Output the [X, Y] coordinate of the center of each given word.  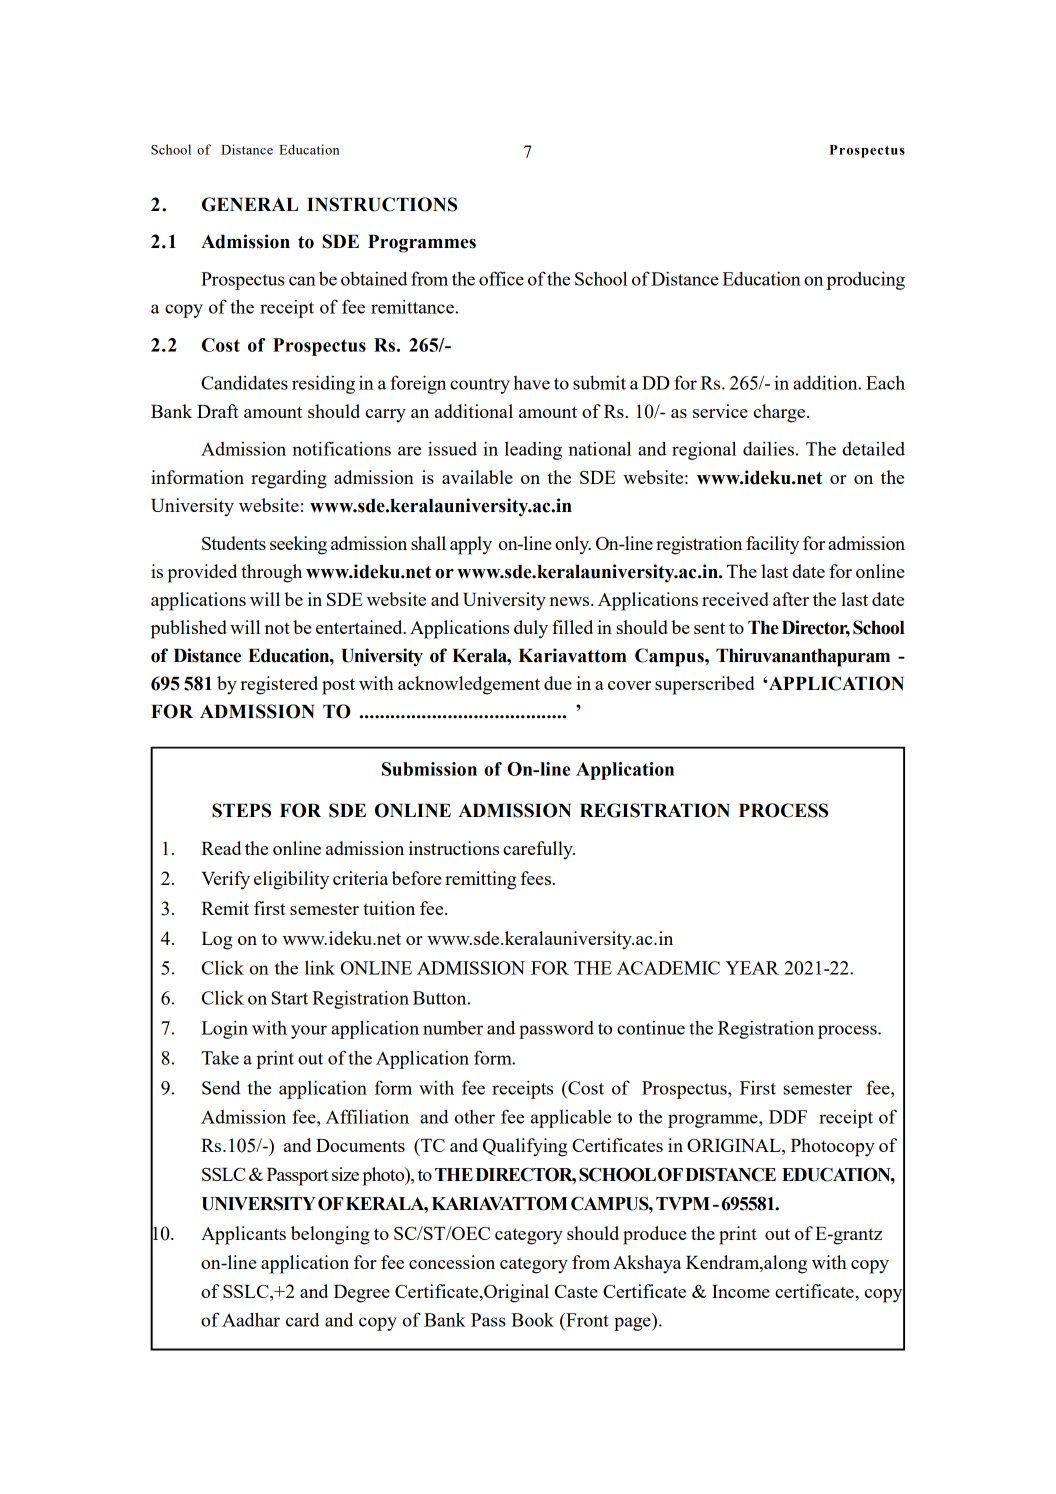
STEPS [241, 810]
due [558, 683]
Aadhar [251, 1319]
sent [709, 628]
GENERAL [250, 204]
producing [866, 280]
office [501, 278]
